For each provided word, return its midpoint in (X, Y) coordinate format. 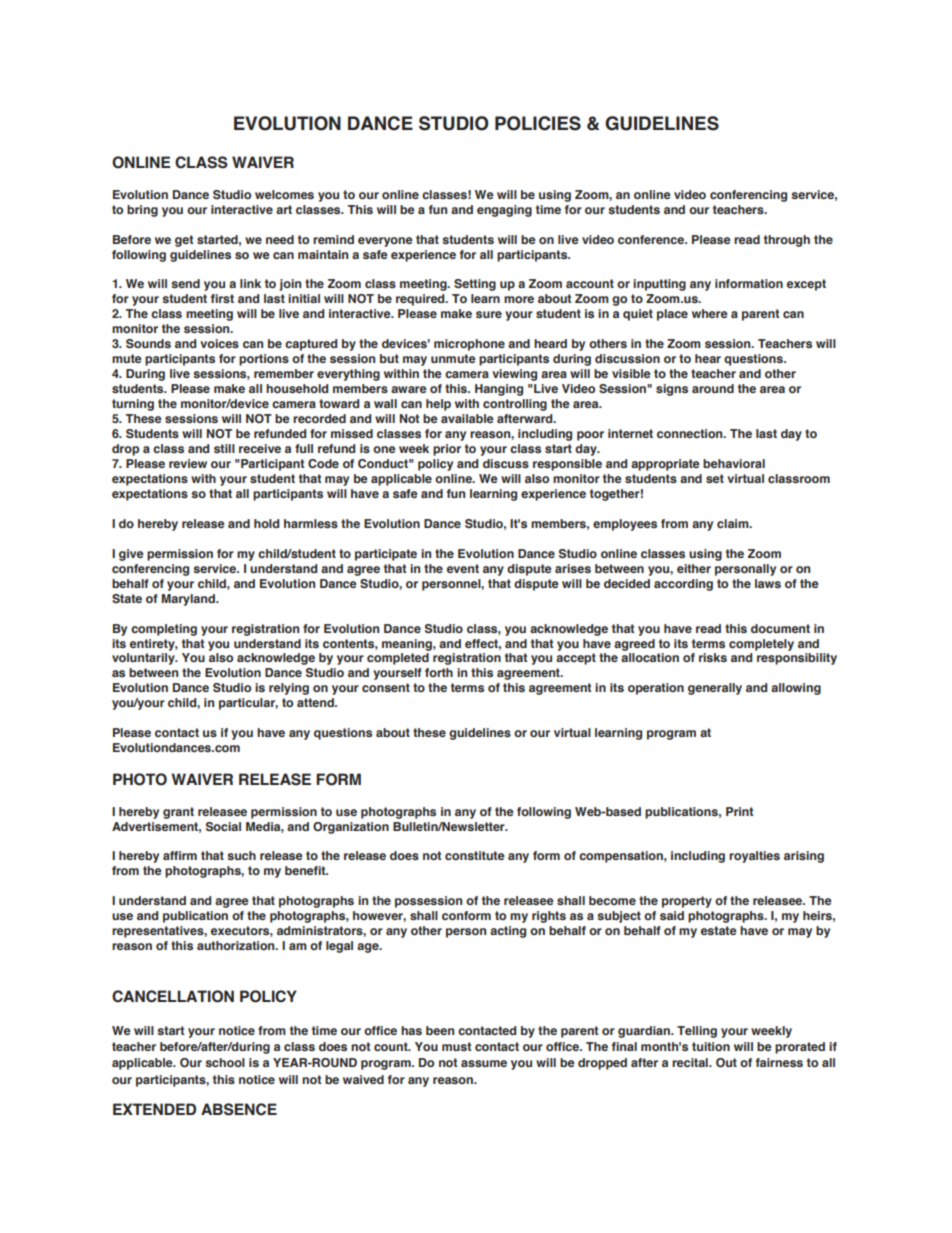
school (225, 1062)
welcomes (284, 194)
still (224, 448)
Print (740, 811)
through (787, 241)
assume (484, 1063)
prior (447, 450)
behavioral (734, 463)
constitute (475, 855)
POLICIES (538, 123)
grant (178, 813)
